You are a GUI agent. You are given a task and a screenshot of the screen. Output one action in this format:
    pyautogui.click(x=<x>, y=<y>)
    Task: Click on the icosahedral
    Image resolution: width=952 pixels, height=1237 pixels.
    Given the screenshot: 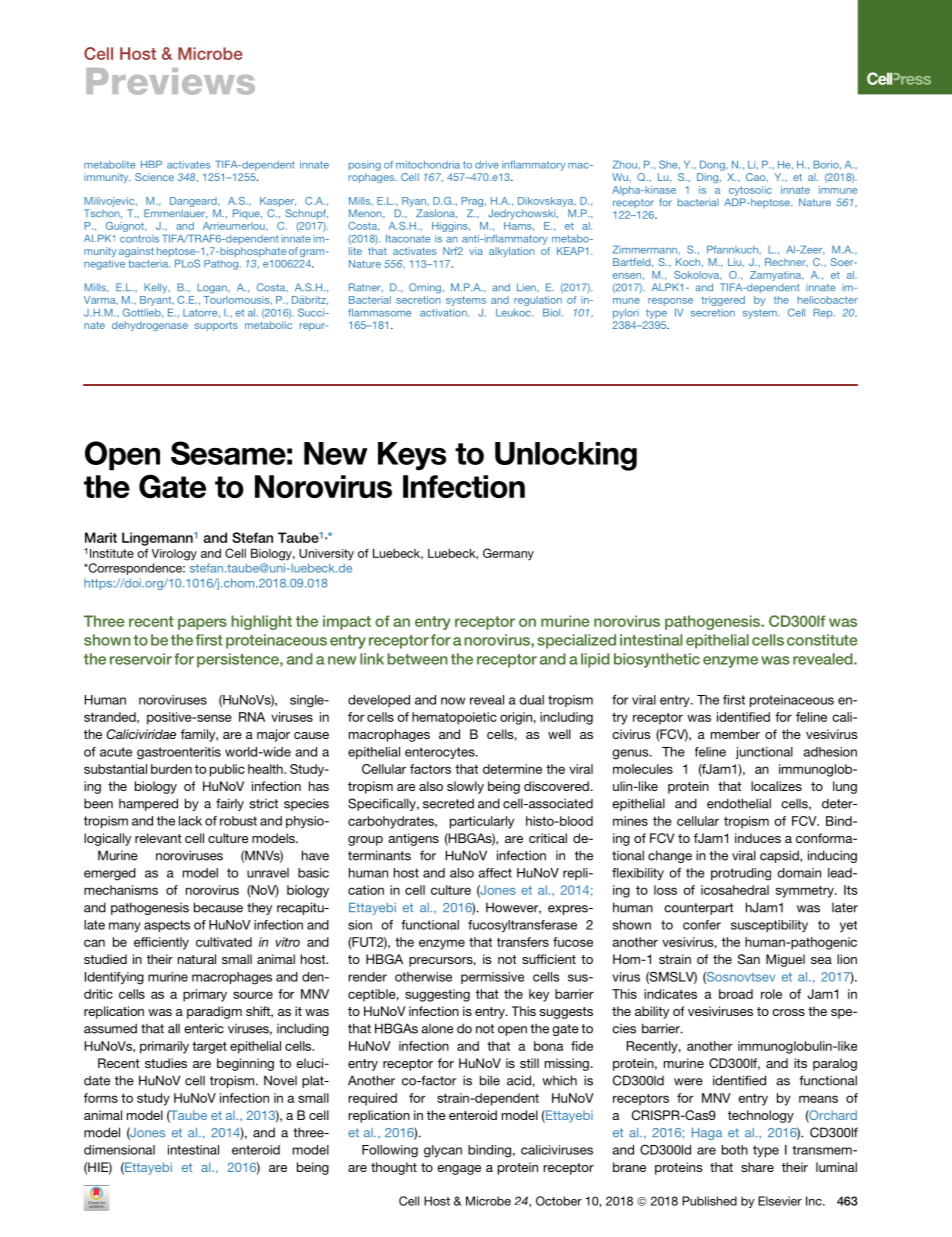 What is the action you would take?
    pyautogui.click(x=735, y=890)
